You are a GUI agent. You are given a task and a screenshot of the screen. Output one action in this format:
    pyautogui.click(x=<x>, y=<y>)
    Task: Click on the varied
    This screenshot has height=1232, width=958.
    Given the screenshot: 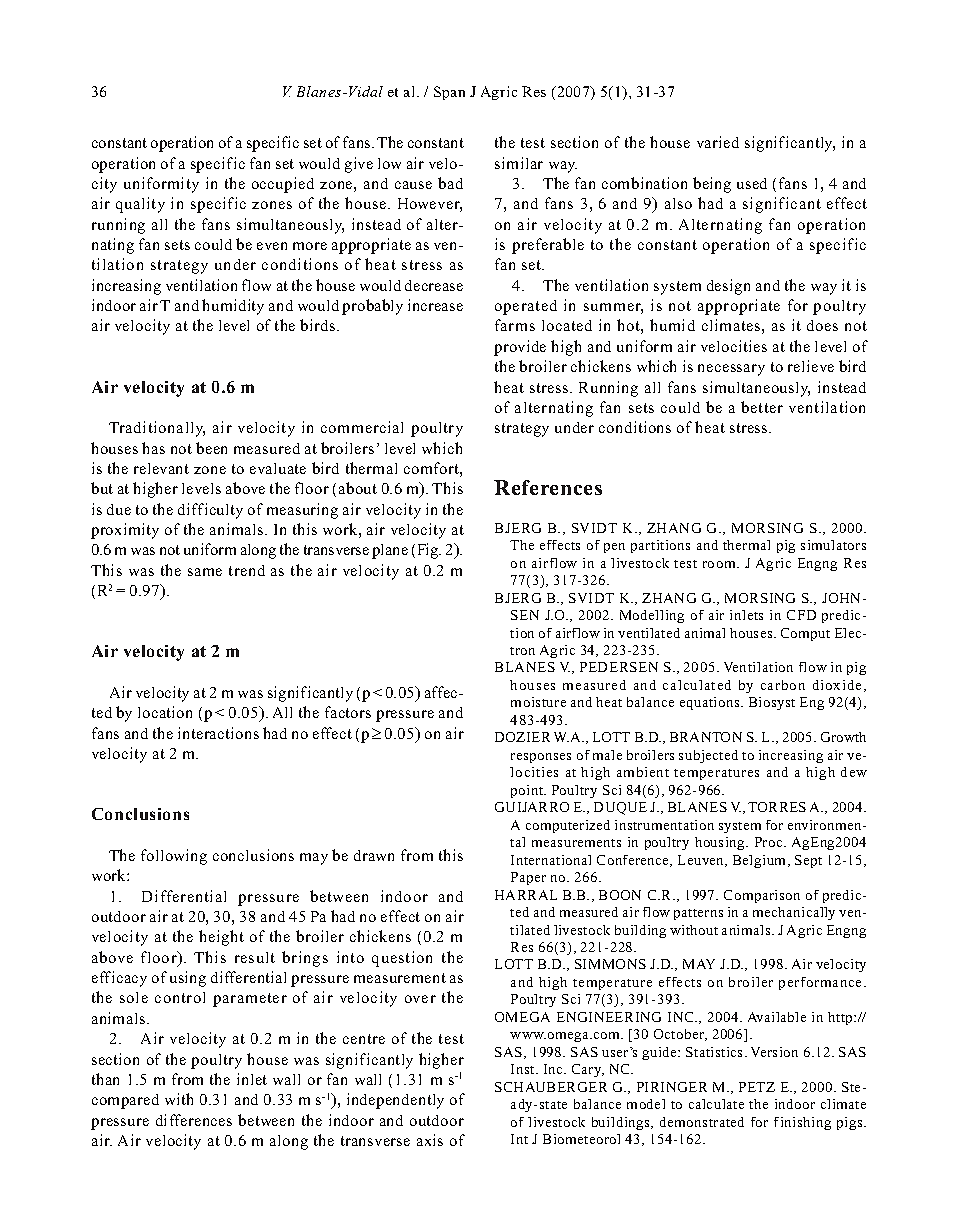 What is the action you would take?
    pyautogui.click(x=718, y=142)
